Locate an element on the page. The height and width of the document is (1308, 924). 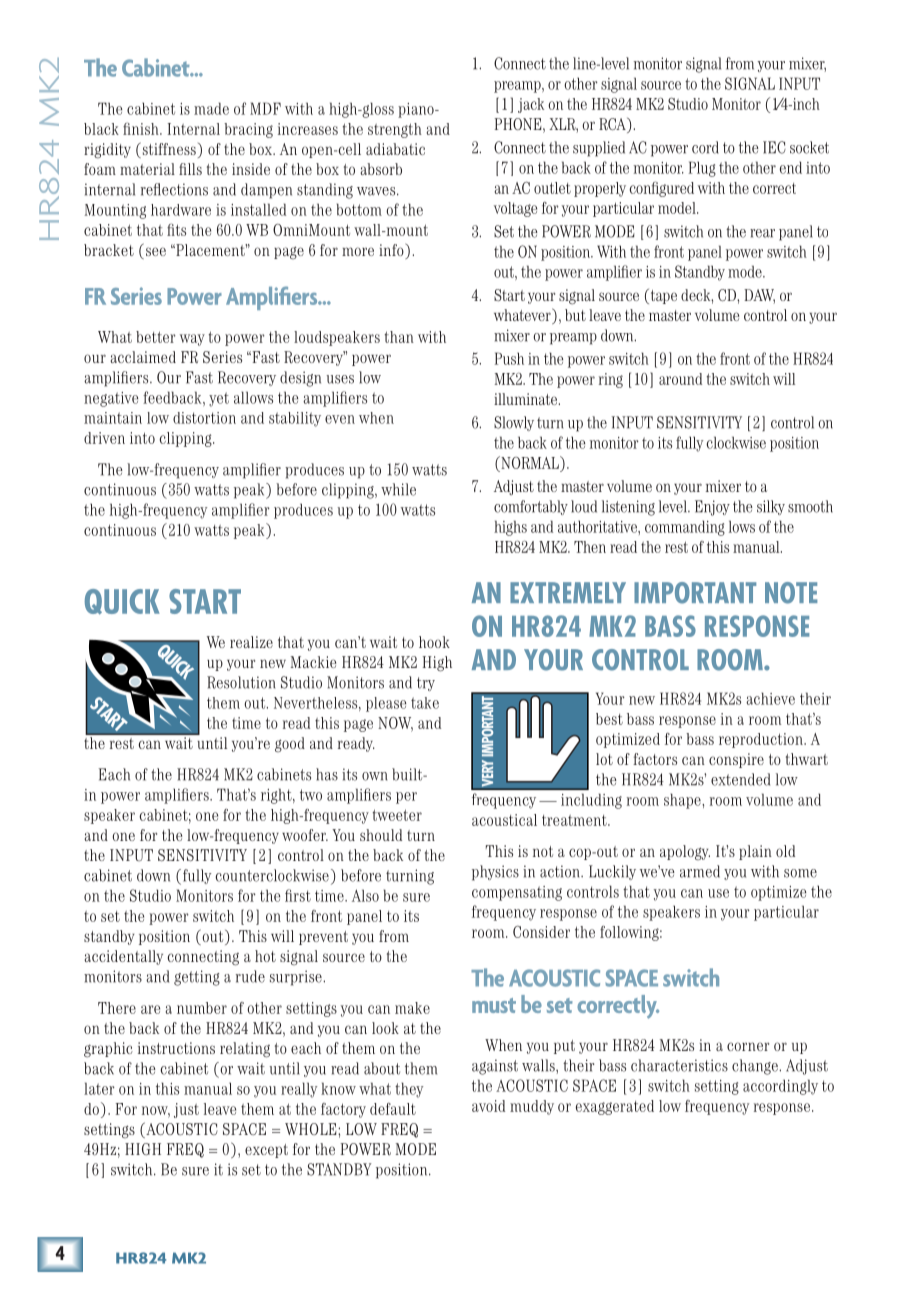
strength is located at coordinates (395, 130).
